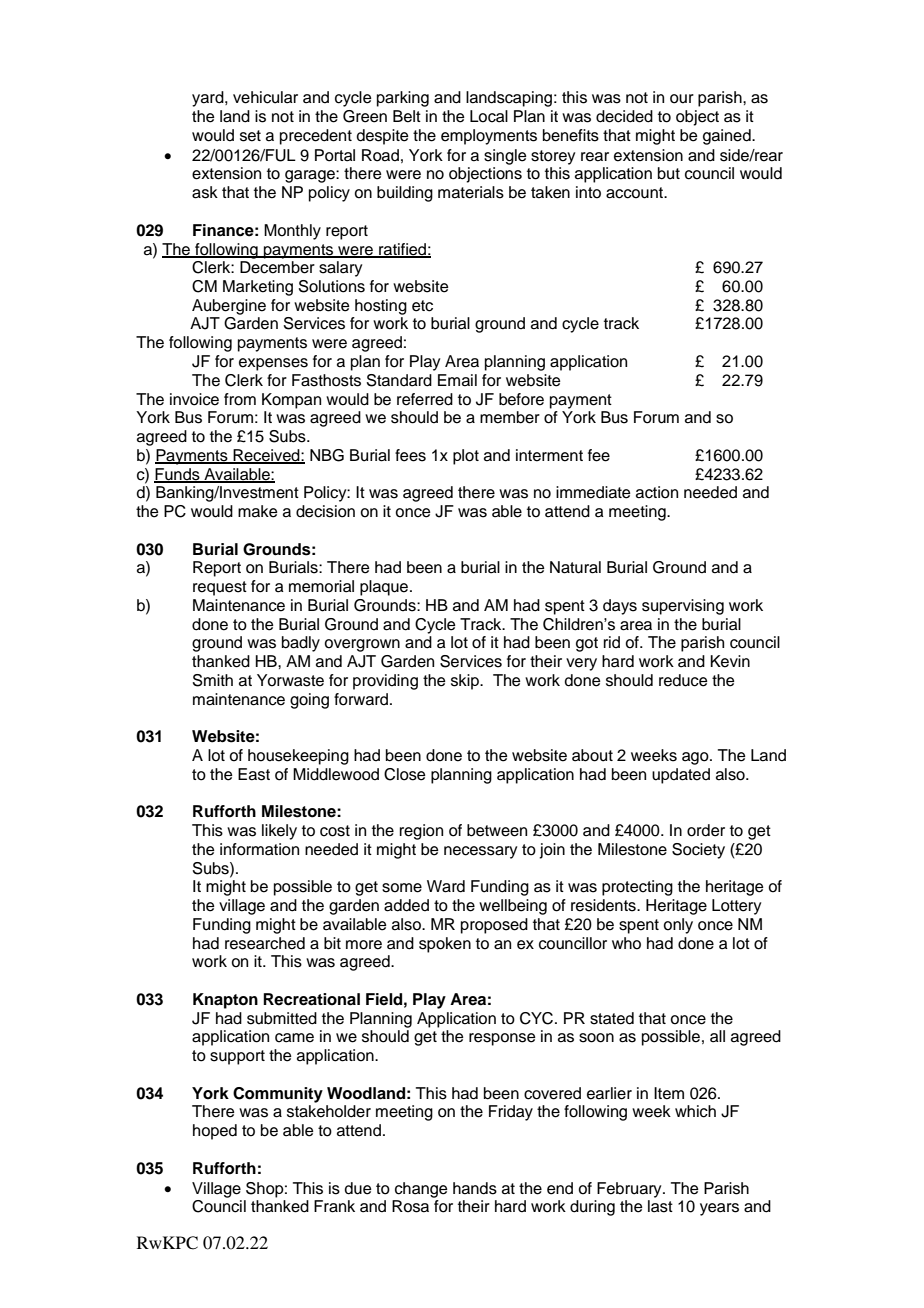 The height and width of the page is (1308, 924). I want to click on set, so click(250, 136).
